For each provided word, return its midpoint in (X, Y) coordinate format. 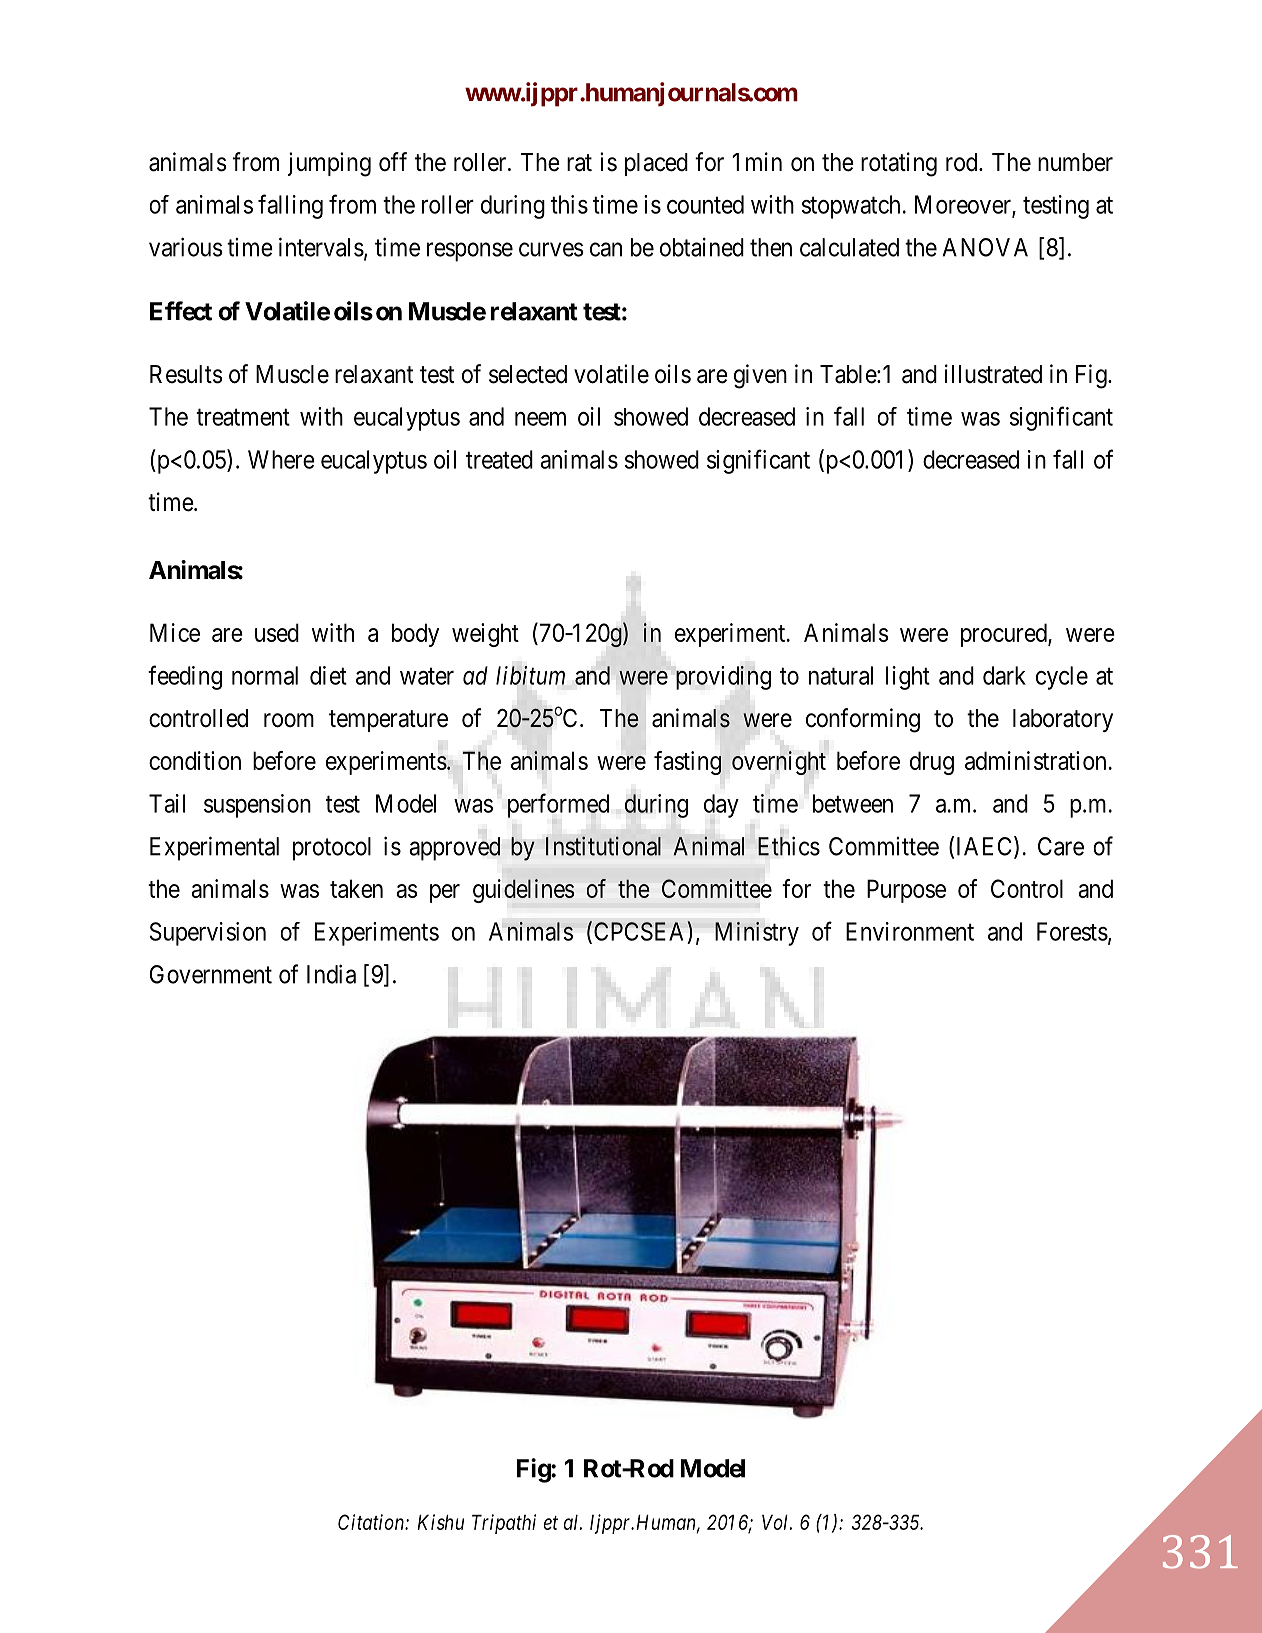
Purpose (906, 891)
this (569, 204)
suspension (257, 806)
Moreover (964, 205)
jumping (329, 164)
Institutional (603, 846)
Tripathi (504, 1524)
